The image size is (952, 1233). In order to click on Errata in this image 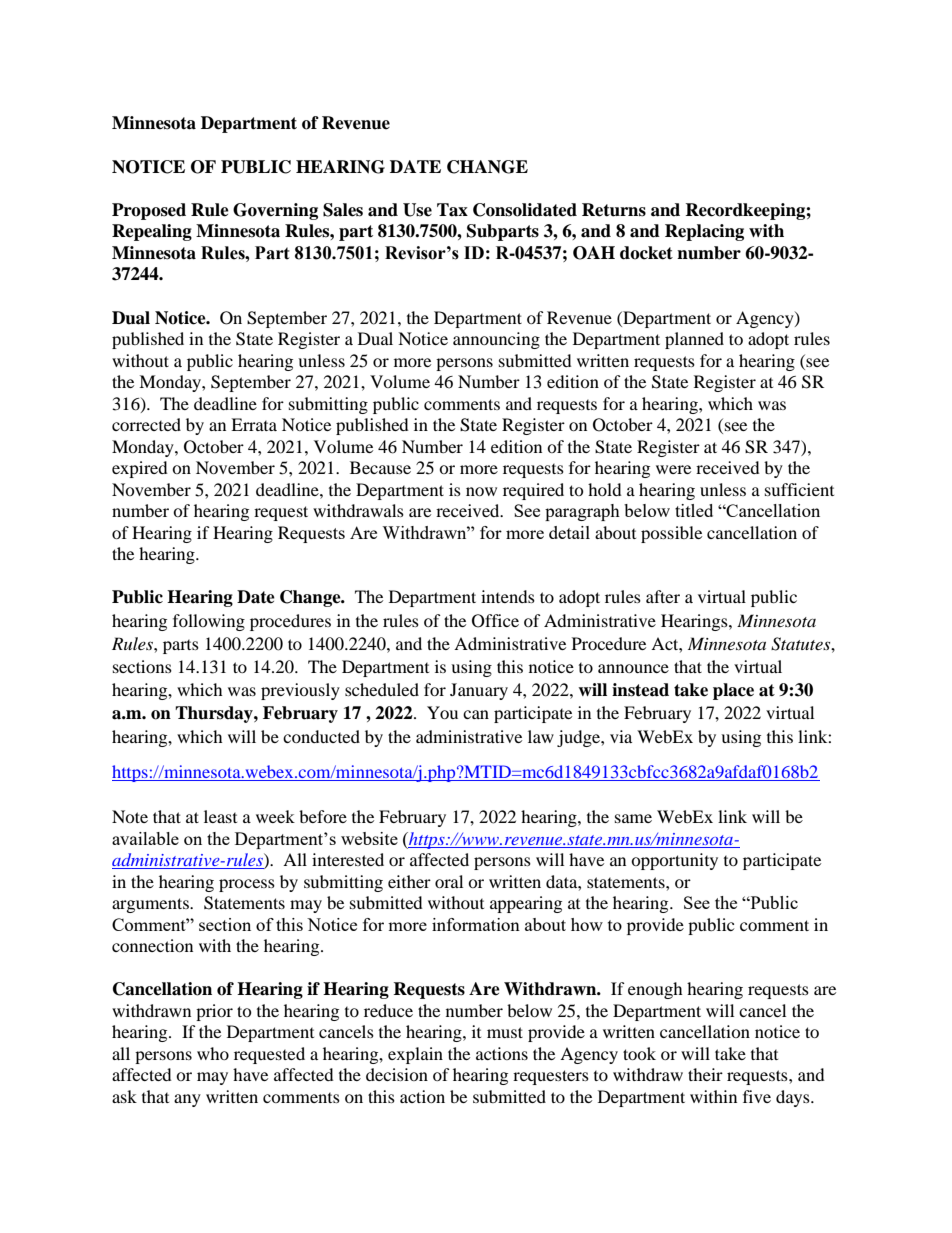, I will do `click(254, 424)`.
